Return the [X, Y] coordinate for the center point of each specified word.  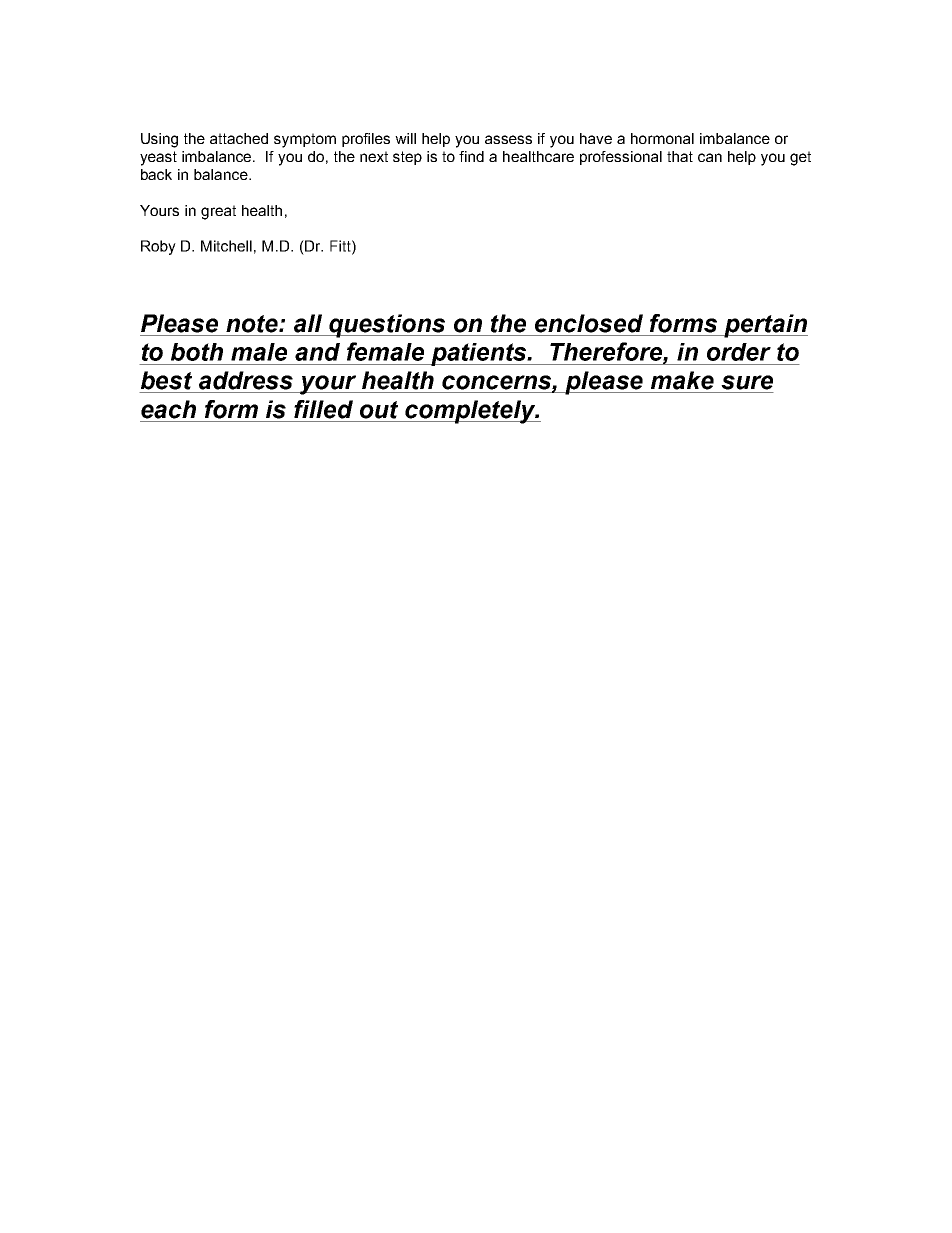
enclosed [589, 323]
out [379, 410]
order [739, 352]
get [800, 158]
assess [508, 139]
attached [239, 138]
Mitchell [226, 246]
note [253, 324]
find [471, 156]
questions [387, 326]
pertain [765, 326]
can [710, 157]
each [168, 409]
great [218, 212]
